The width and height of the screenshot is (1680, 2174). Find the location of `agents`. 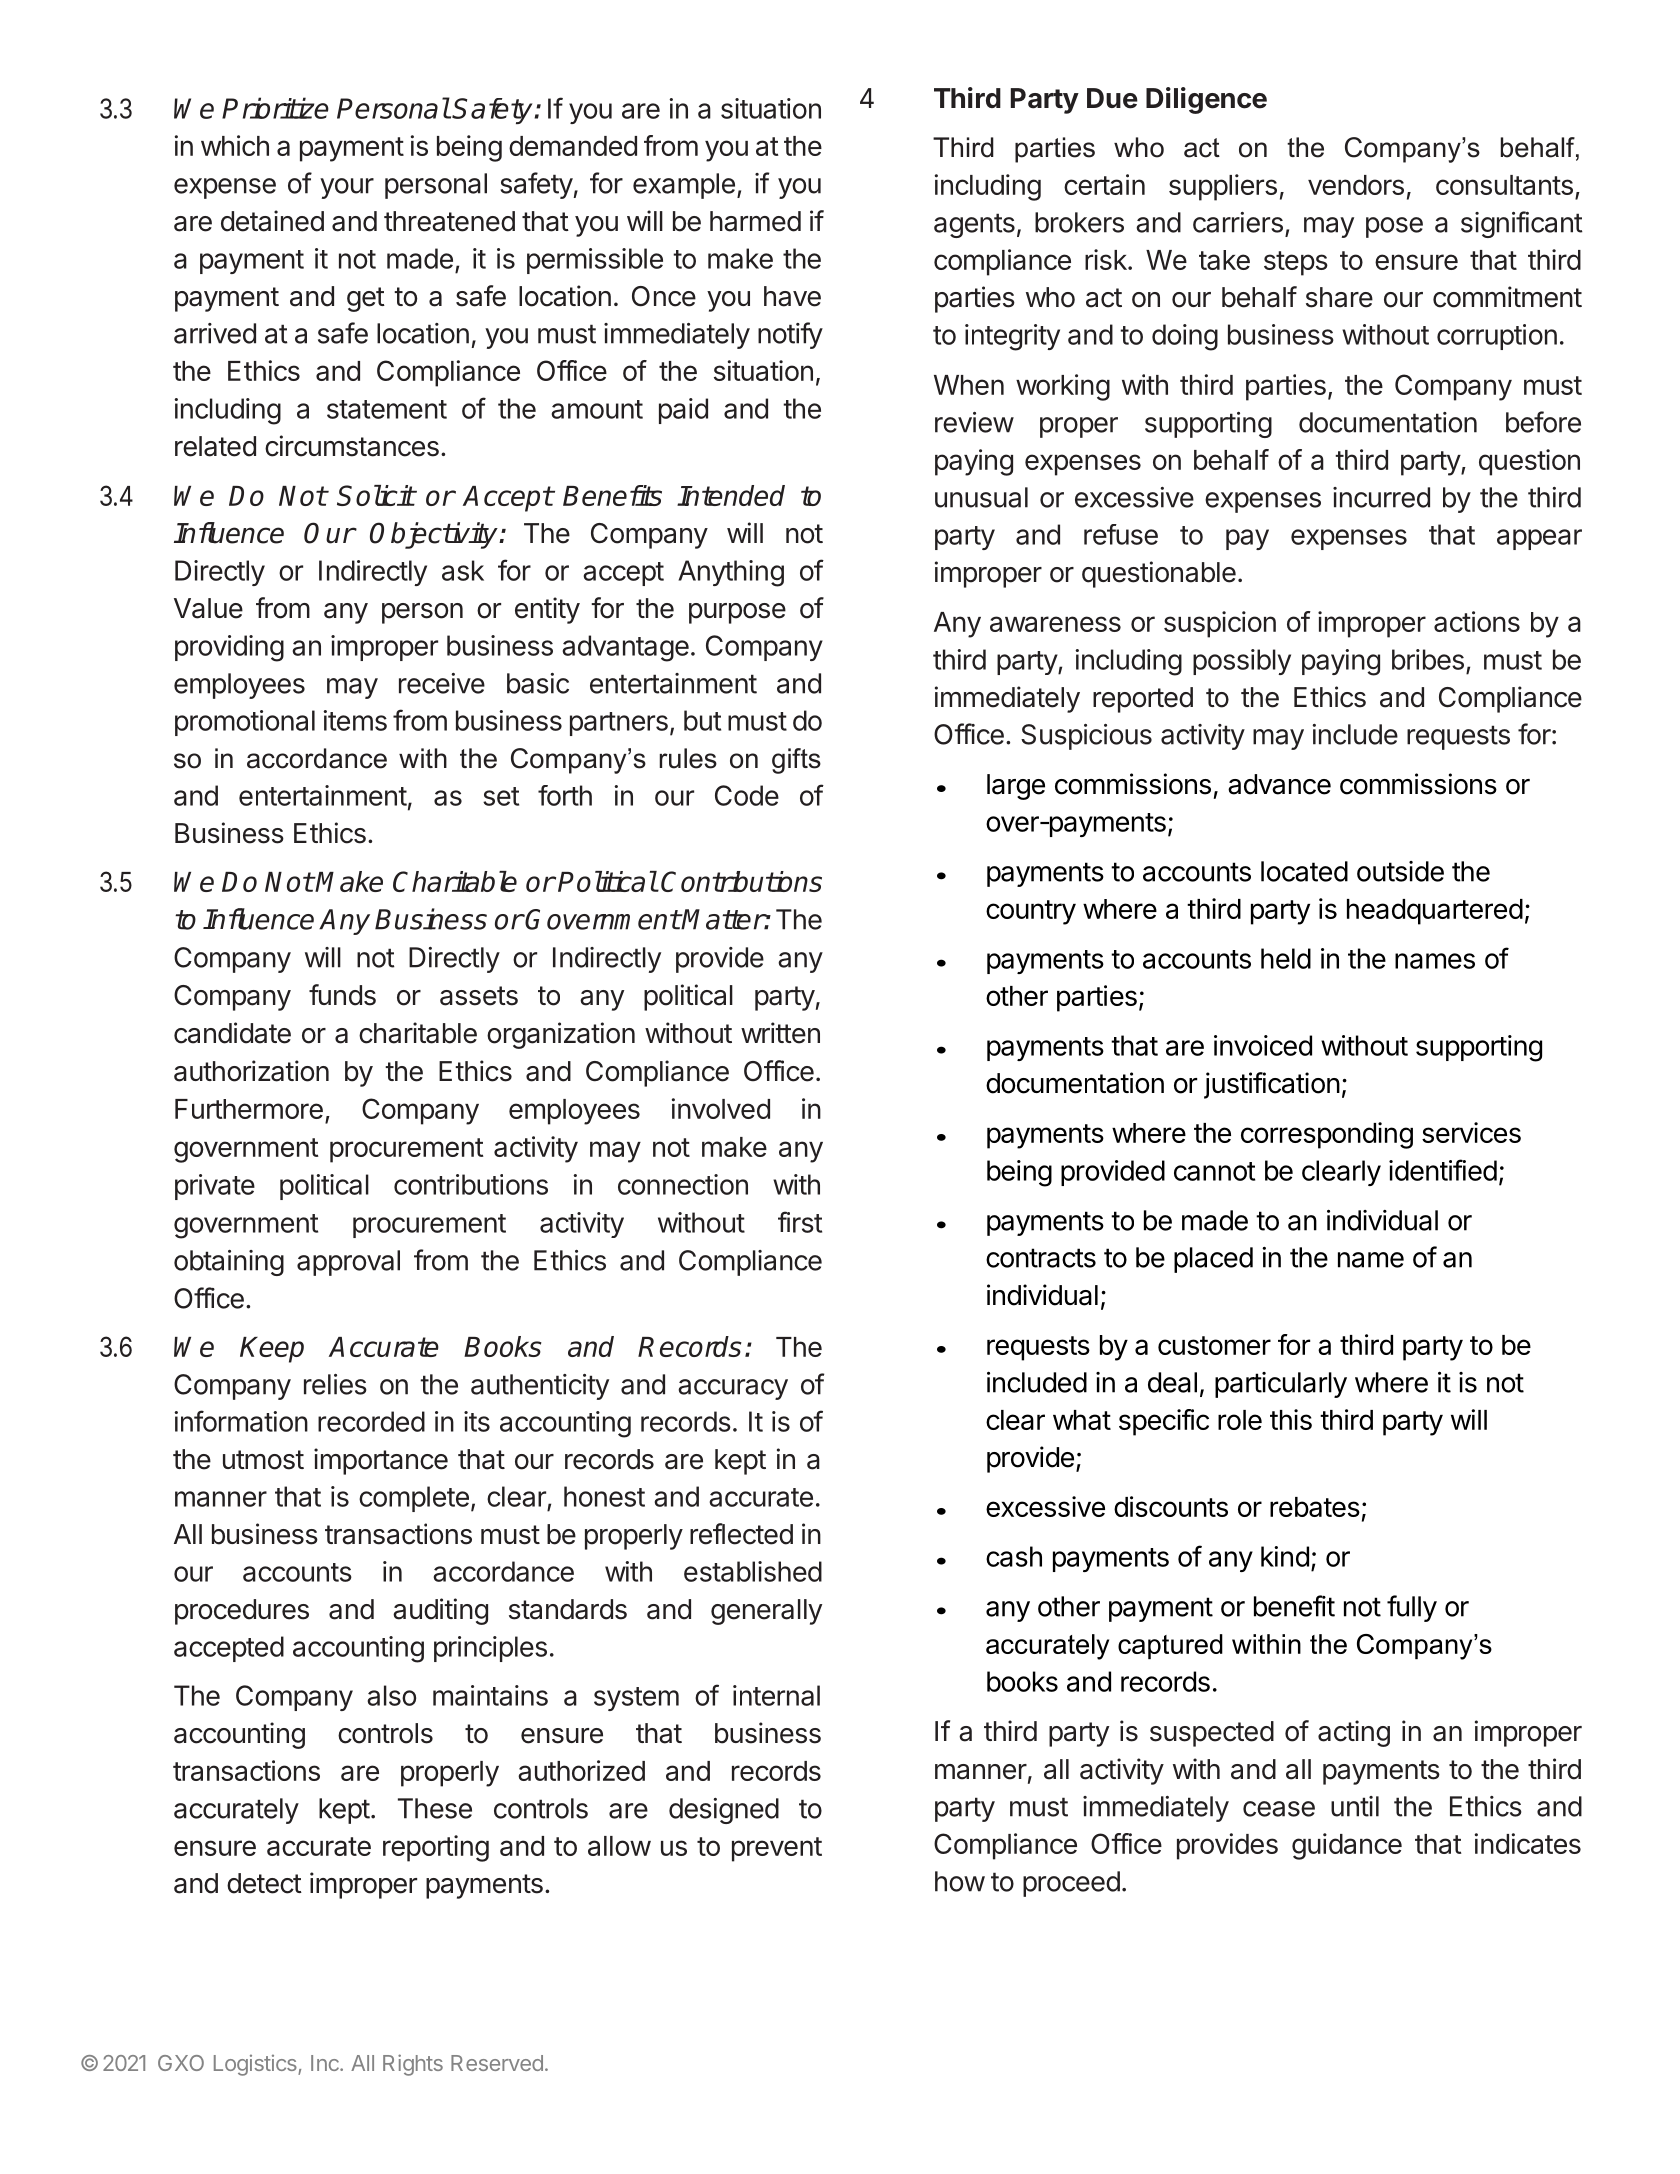

agents is located at coordinates (974, 225).
